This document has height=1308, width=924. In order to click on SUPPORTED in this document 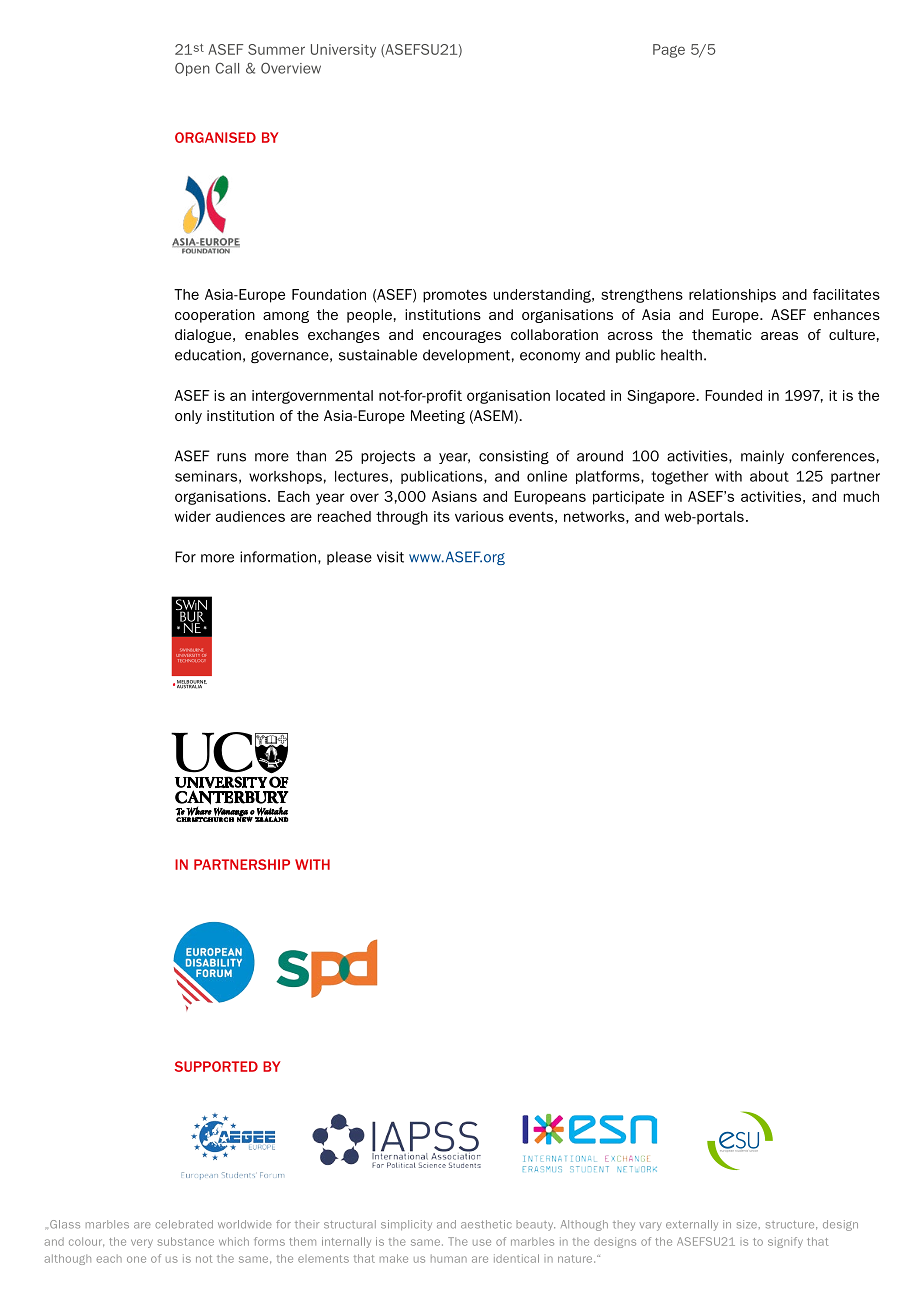, I will do `click(216, 1066)`.
